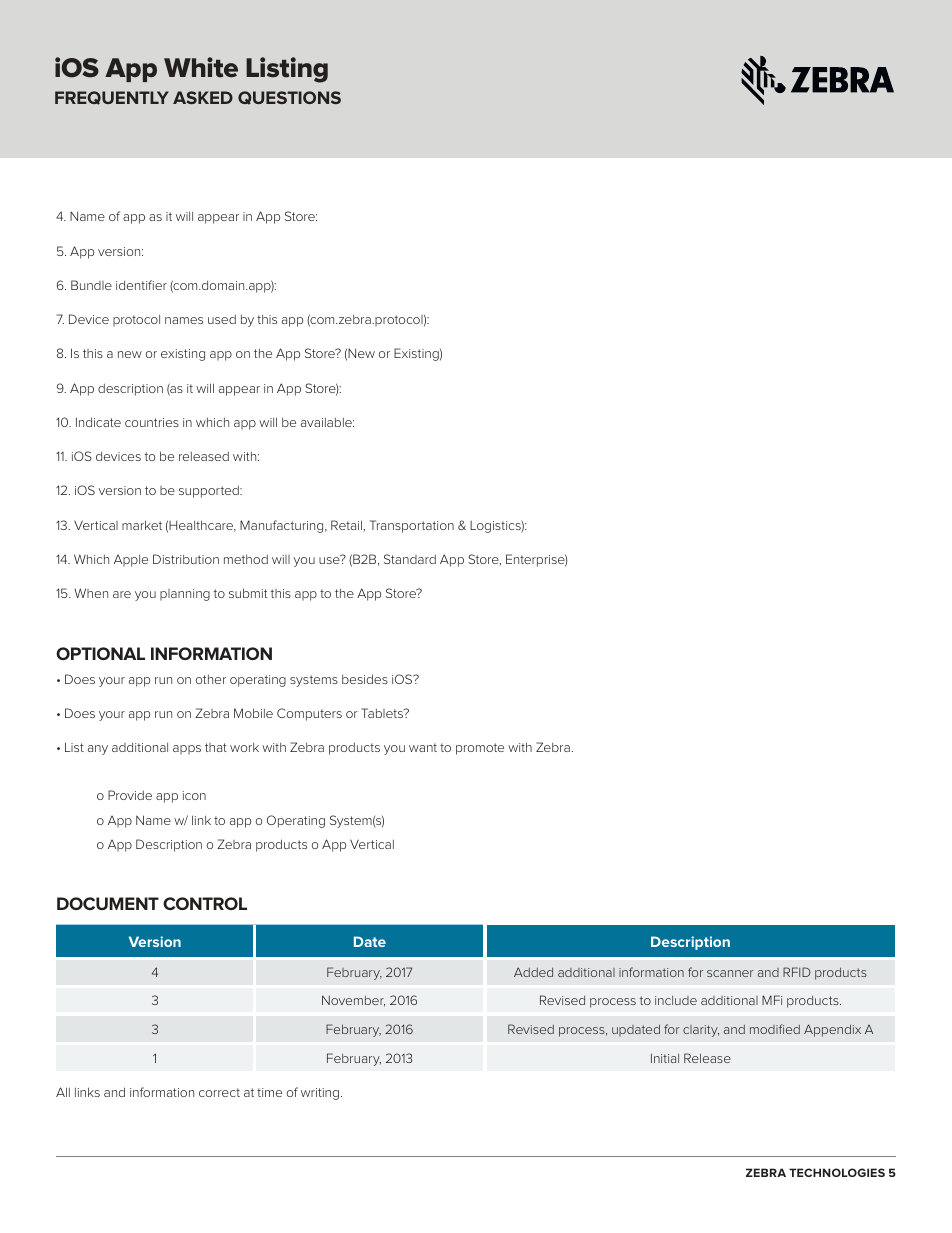 The width and height of the screenshot is (952, 1233). Describe the element at coordinates (269, 1092) in the screenshot. I see `time` at that location.
